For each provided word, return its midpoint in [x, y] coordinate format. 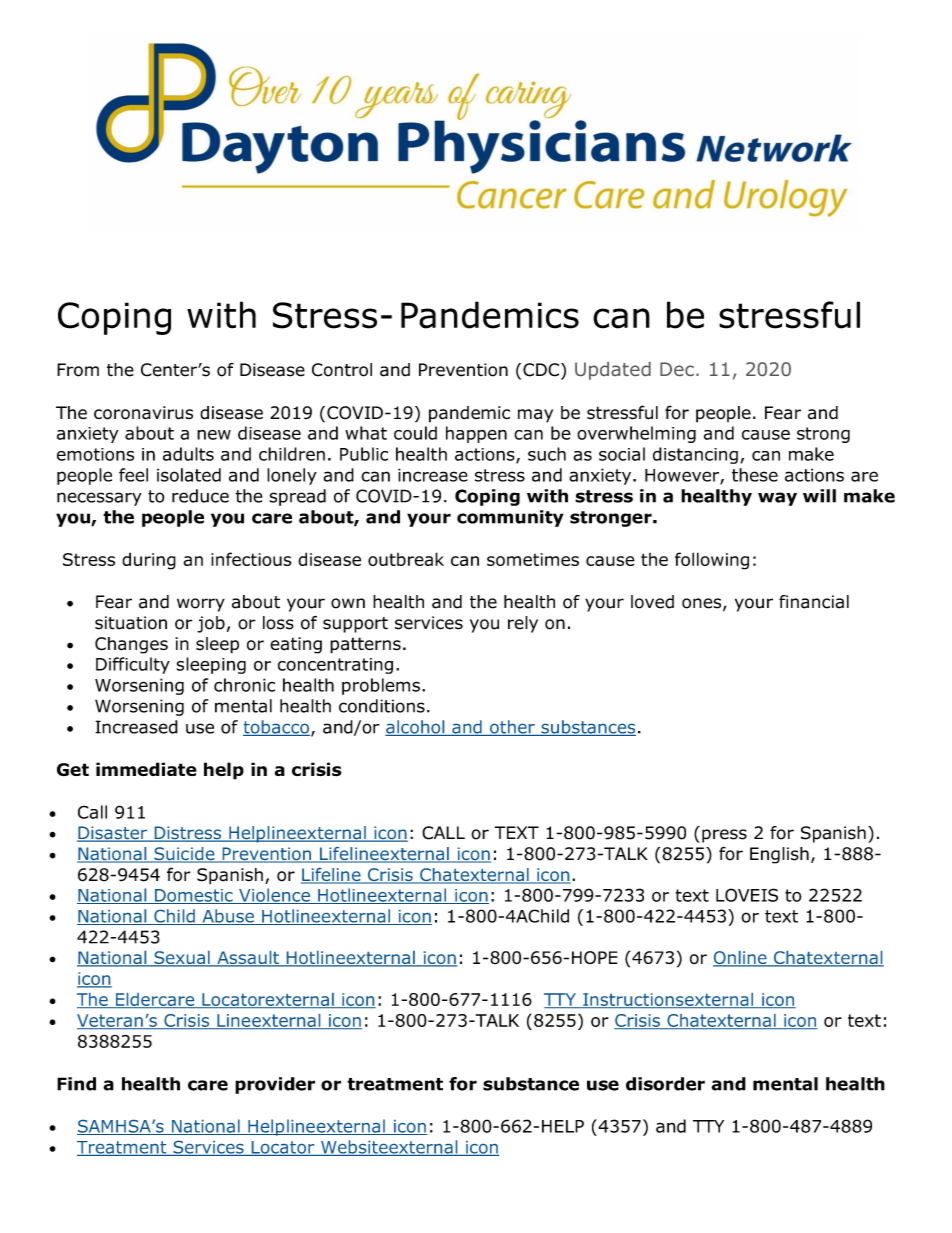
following [712, 561]
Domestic [194, 896]
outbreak [406, 559]
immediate [146, 769]
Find [76, 1084]
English [779, 855]
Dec [677, 369]
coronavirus [143, 413]
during [149, 561]
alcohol [416, 728]
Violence [274, 896]
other [512, 728]
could [415, 433]
